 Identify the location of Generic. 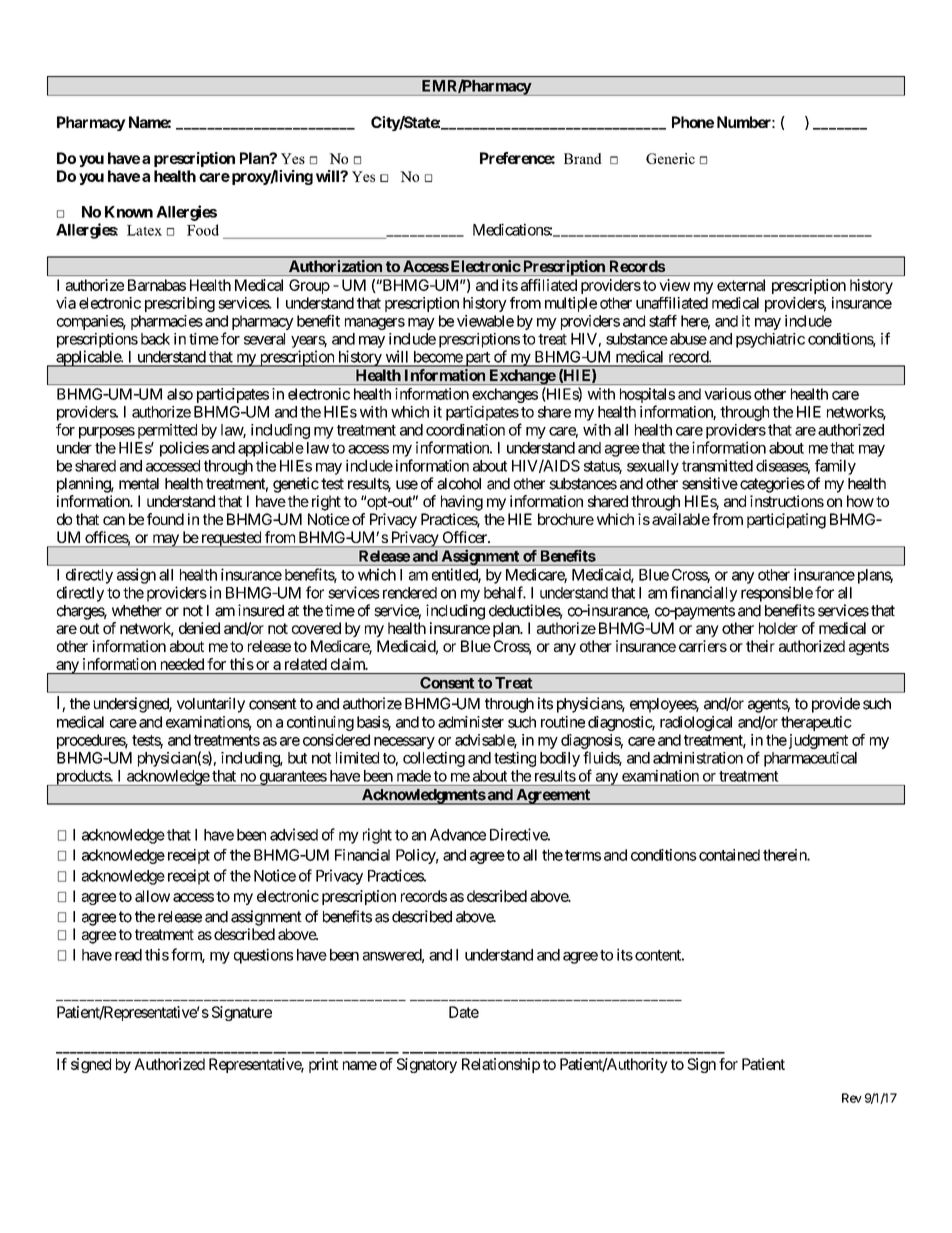
(670, 158).
